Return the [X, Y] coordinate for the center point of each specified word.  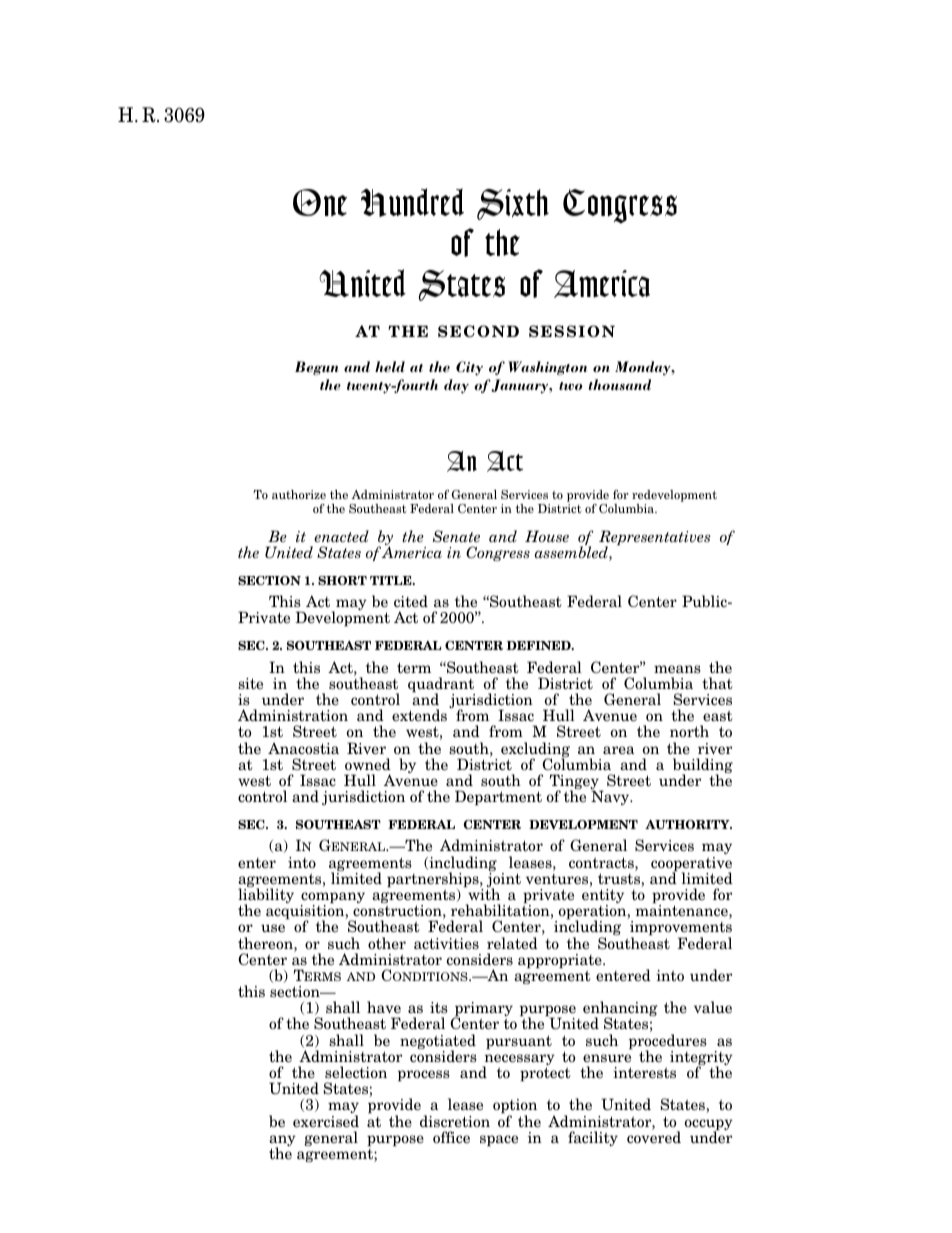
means [677, 669]
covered [654, 1136]
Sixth [513, 204]
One [320, 203]
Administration [293, 715]
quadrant [441, 686]
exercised [326, 1121]
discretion [455, 1121]
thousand [619, 384]
